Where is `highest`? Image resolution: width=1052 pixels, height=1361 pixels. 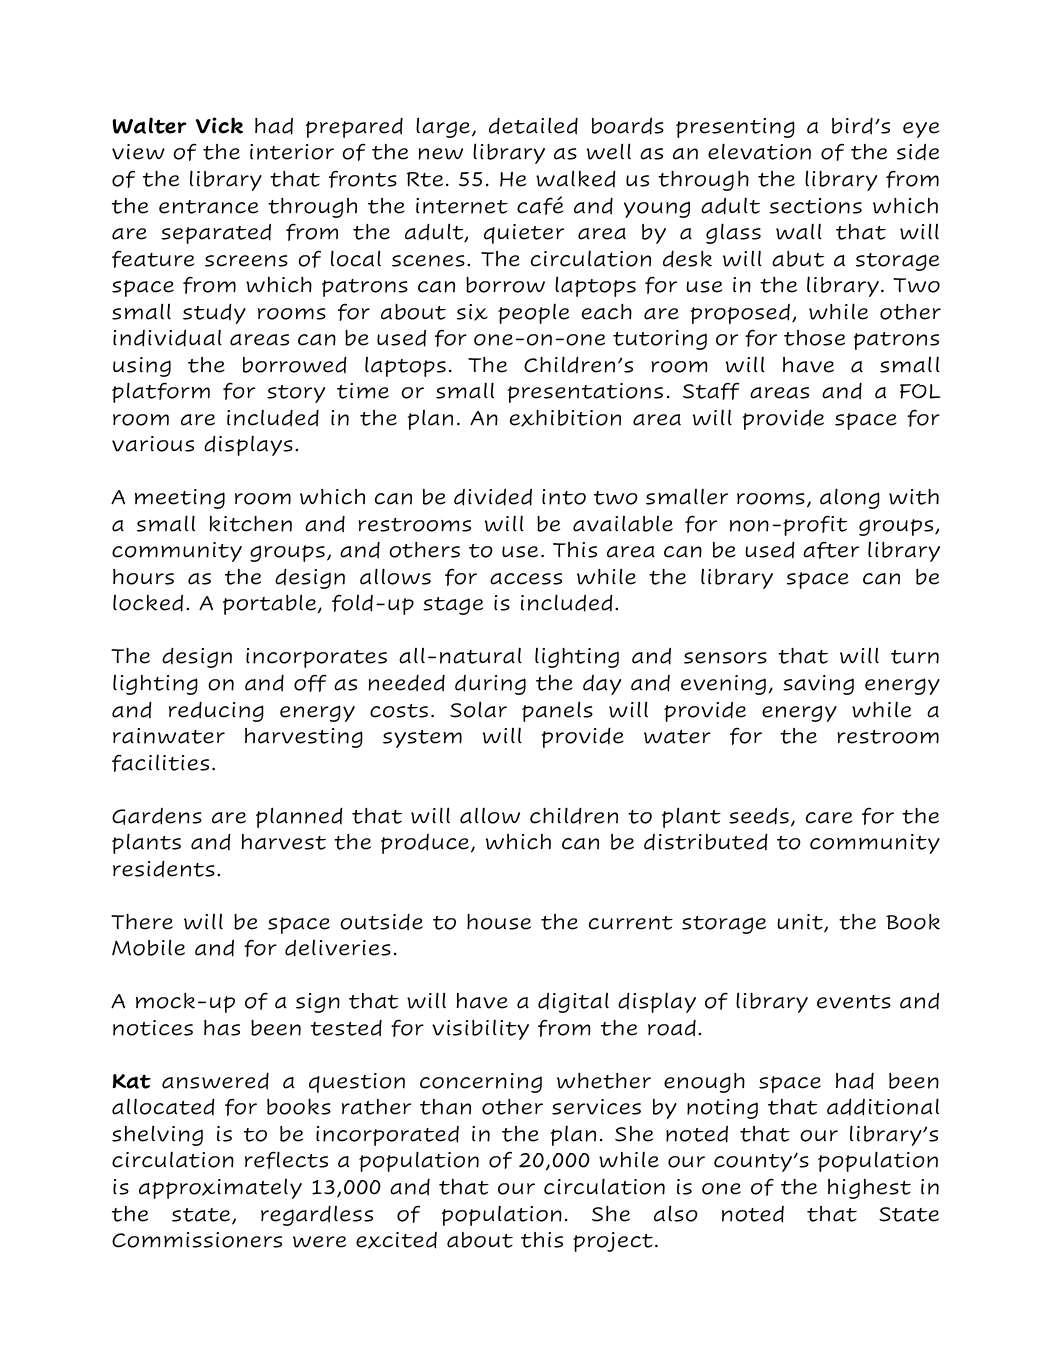 highest is located at coordinates (869, 1189).
